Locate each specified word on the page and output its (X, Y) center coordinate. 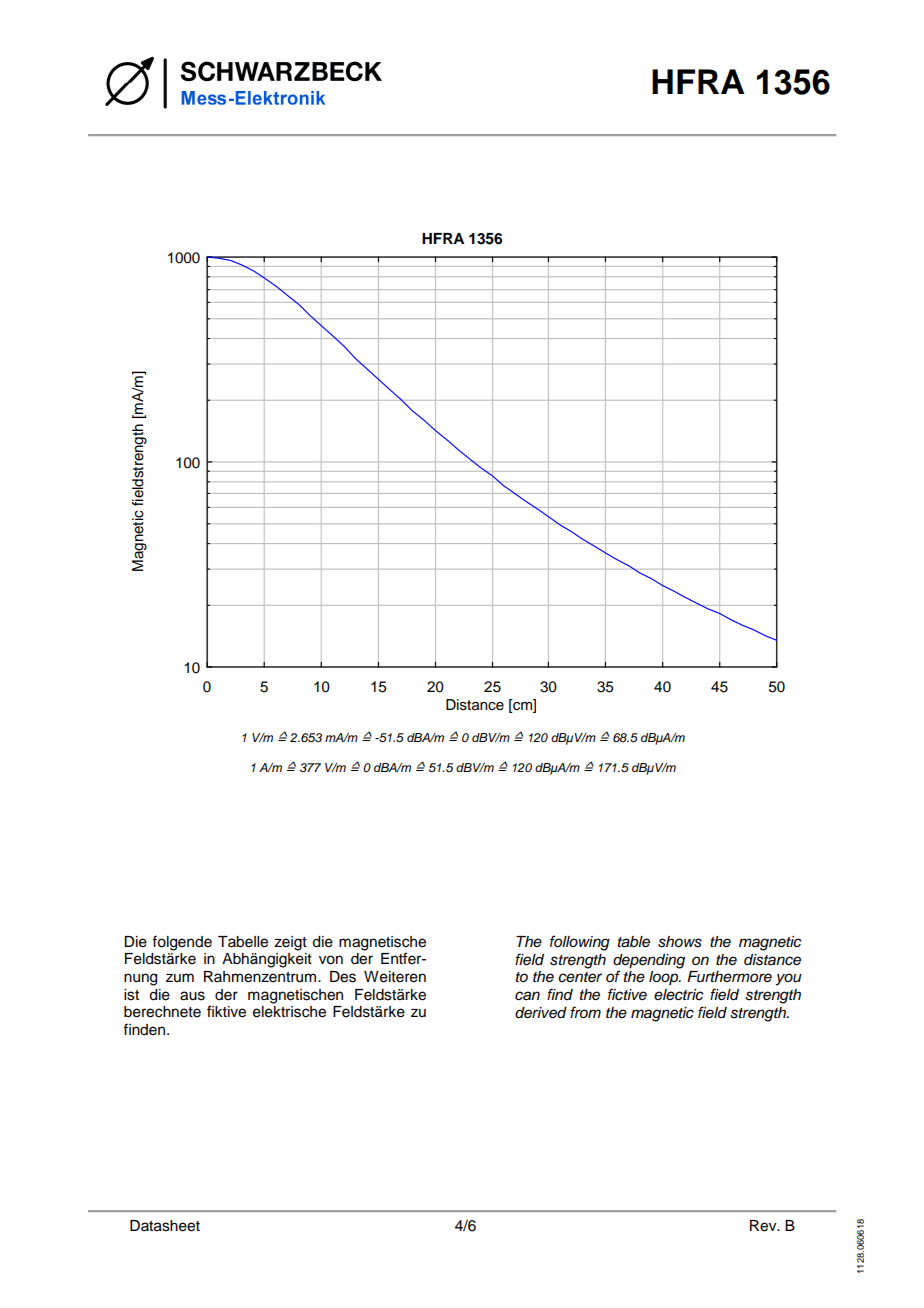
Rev (764, 1226)
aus (192, 996)
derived (541, 1013)
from (585, 1012)
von (331, 960)
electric (678, 995)
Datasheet (165, 1226)
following (580, 943)
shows (680, 942)
